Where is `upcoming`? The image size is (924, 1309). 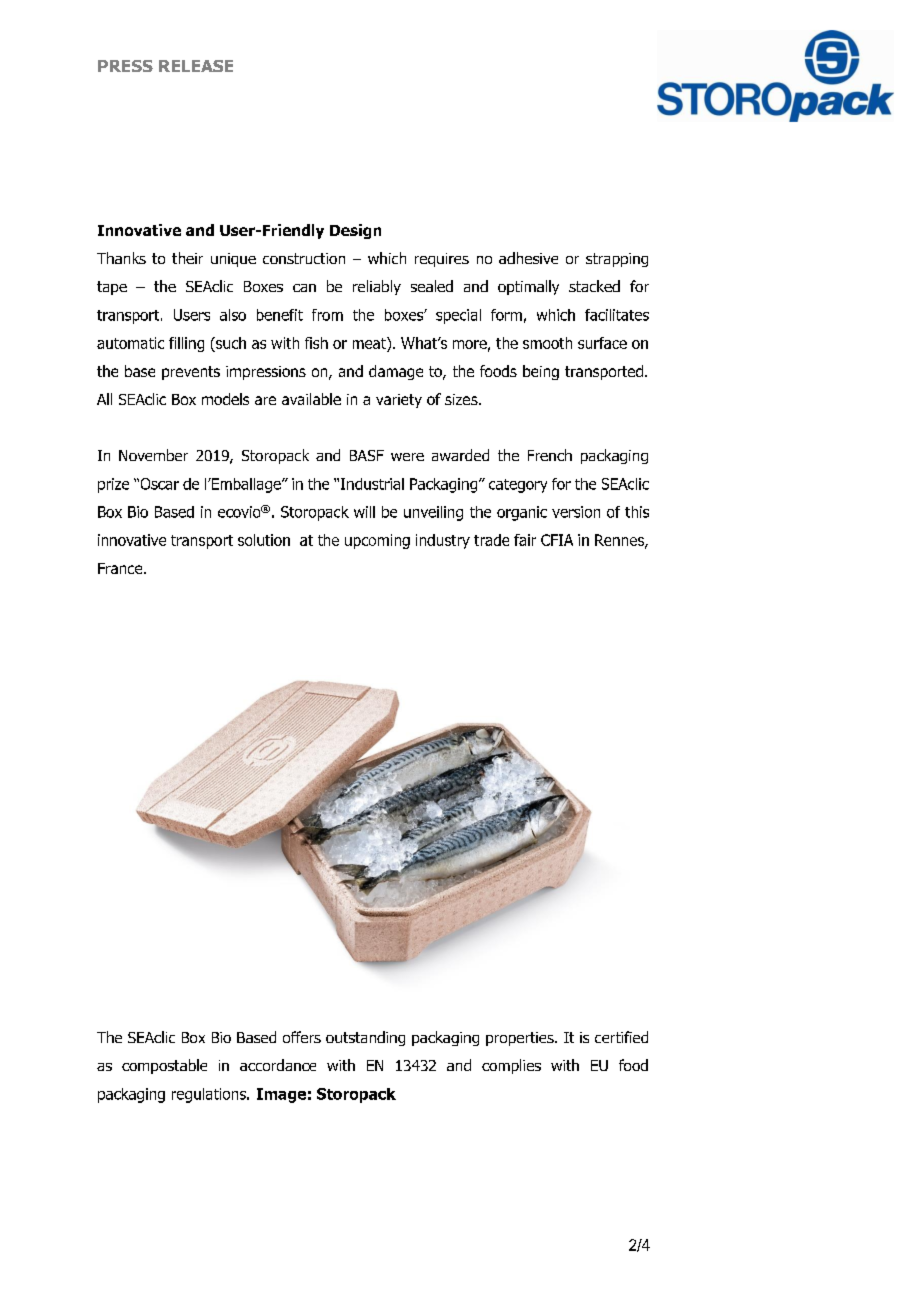 upcoming is located at coordinates (377, 541).
